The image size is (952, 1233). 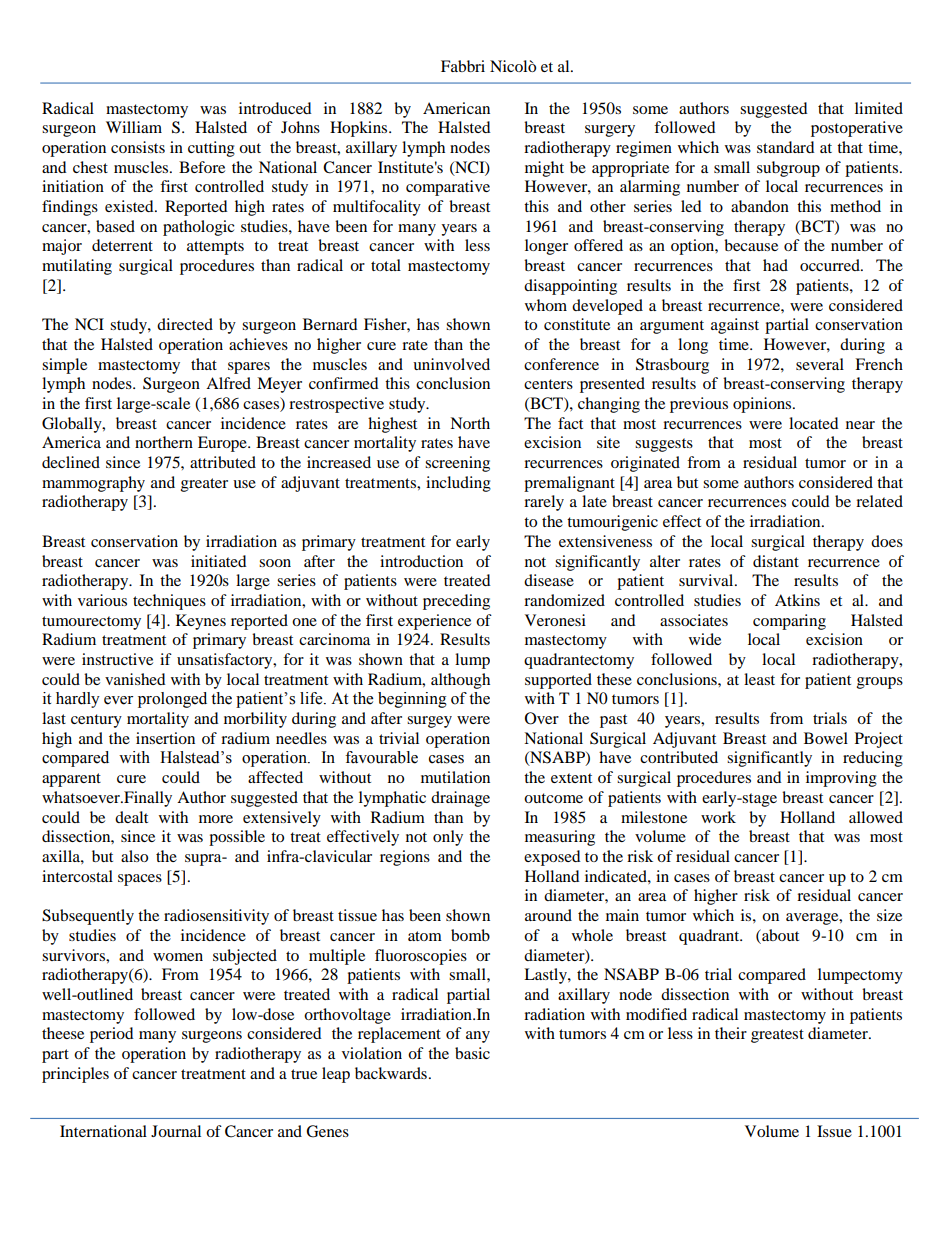 I want to click on comparative, so click(x=448, y=188).
